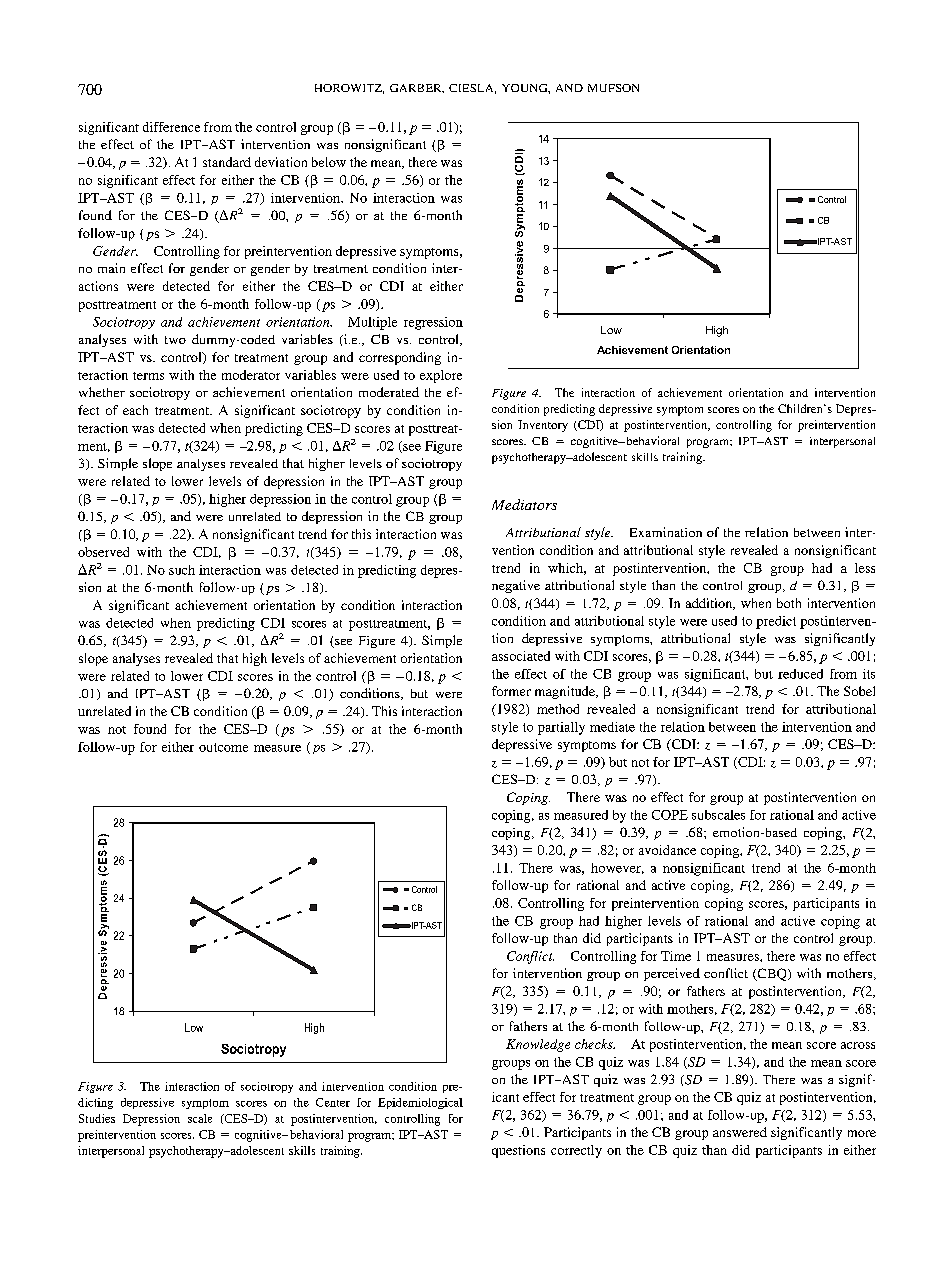 Image resolution: width=952 pixels, height=1270 pixels. I want to click on two, so click(175, 340).
